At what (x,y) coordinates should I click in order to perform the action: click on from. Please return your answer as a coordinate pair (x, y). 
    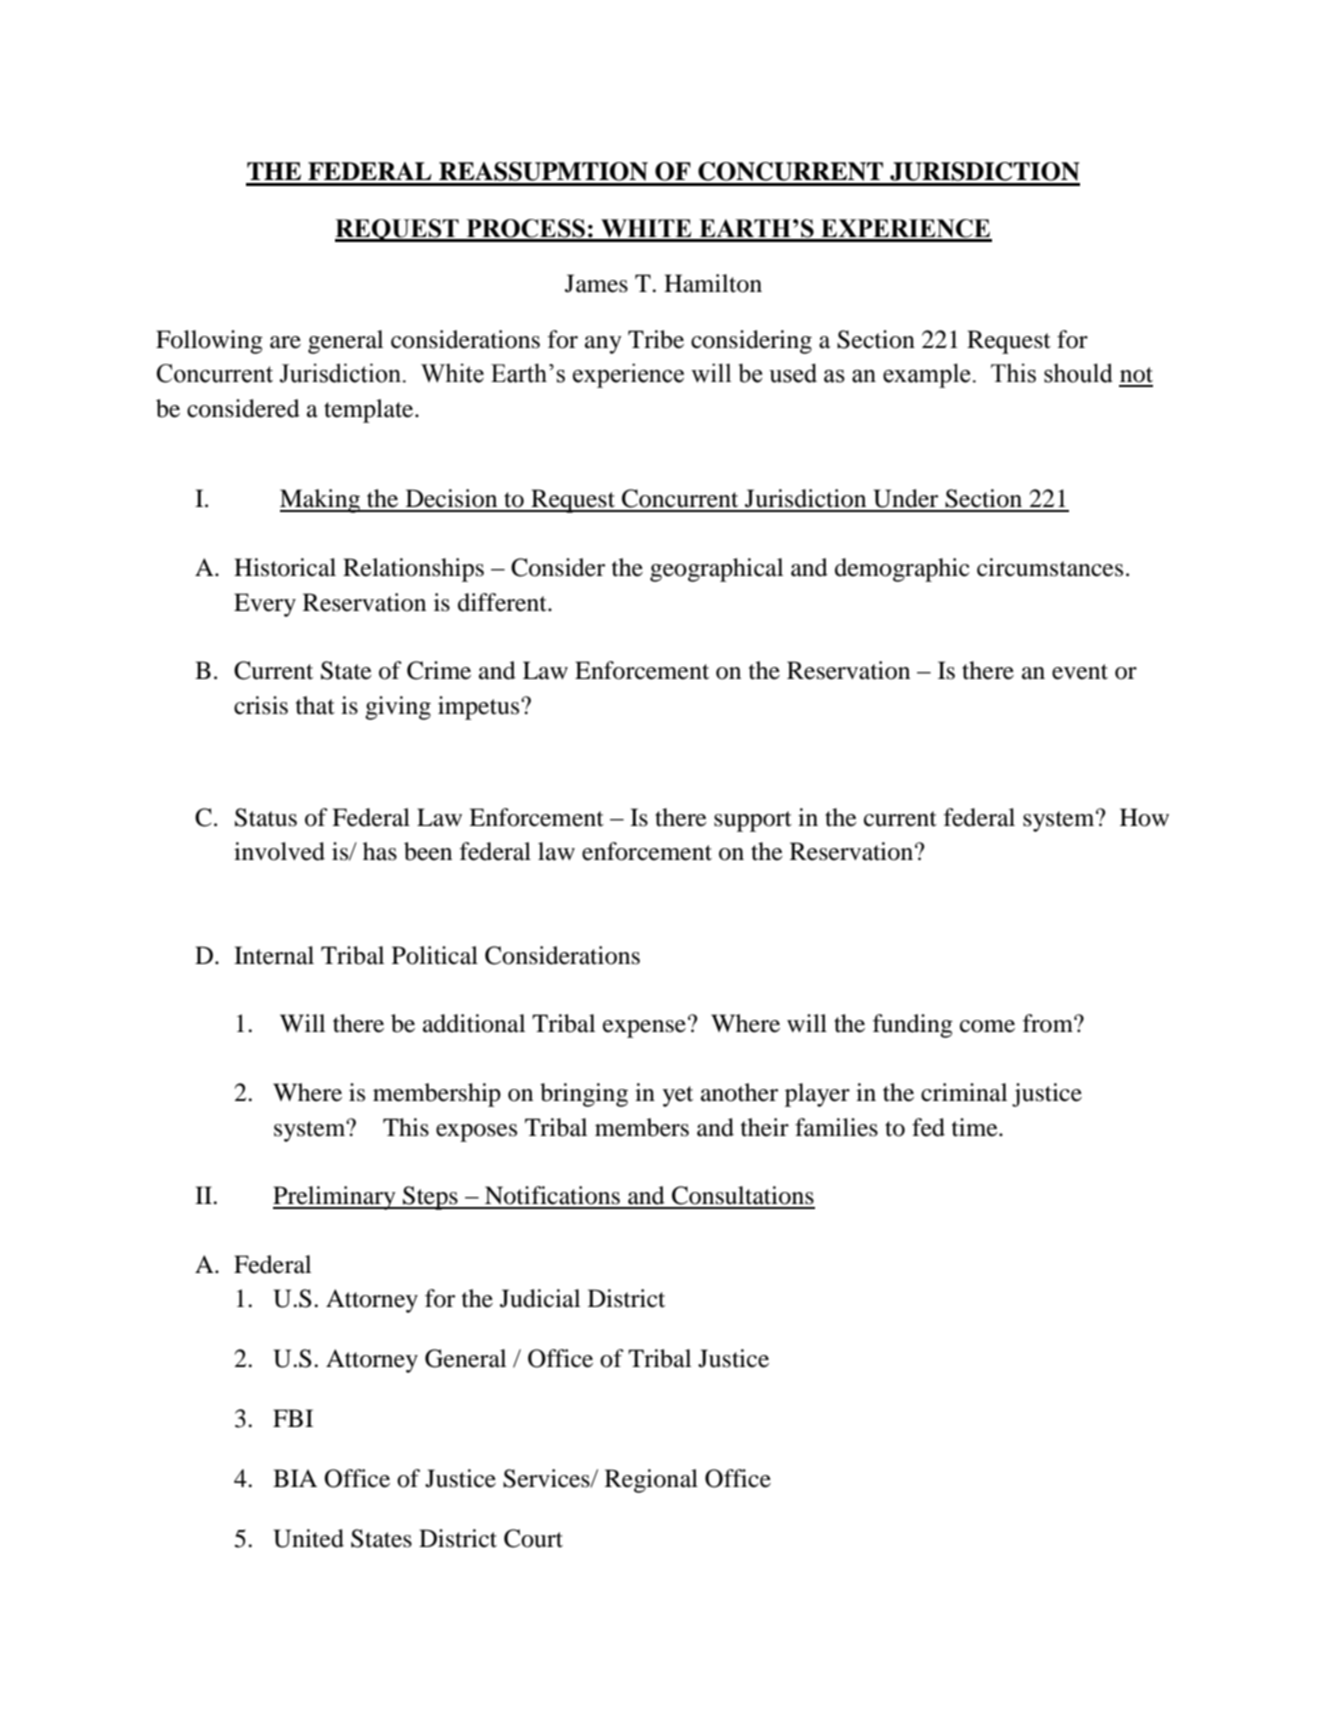
    Looking at the image, I should click on (1049, 1023).
